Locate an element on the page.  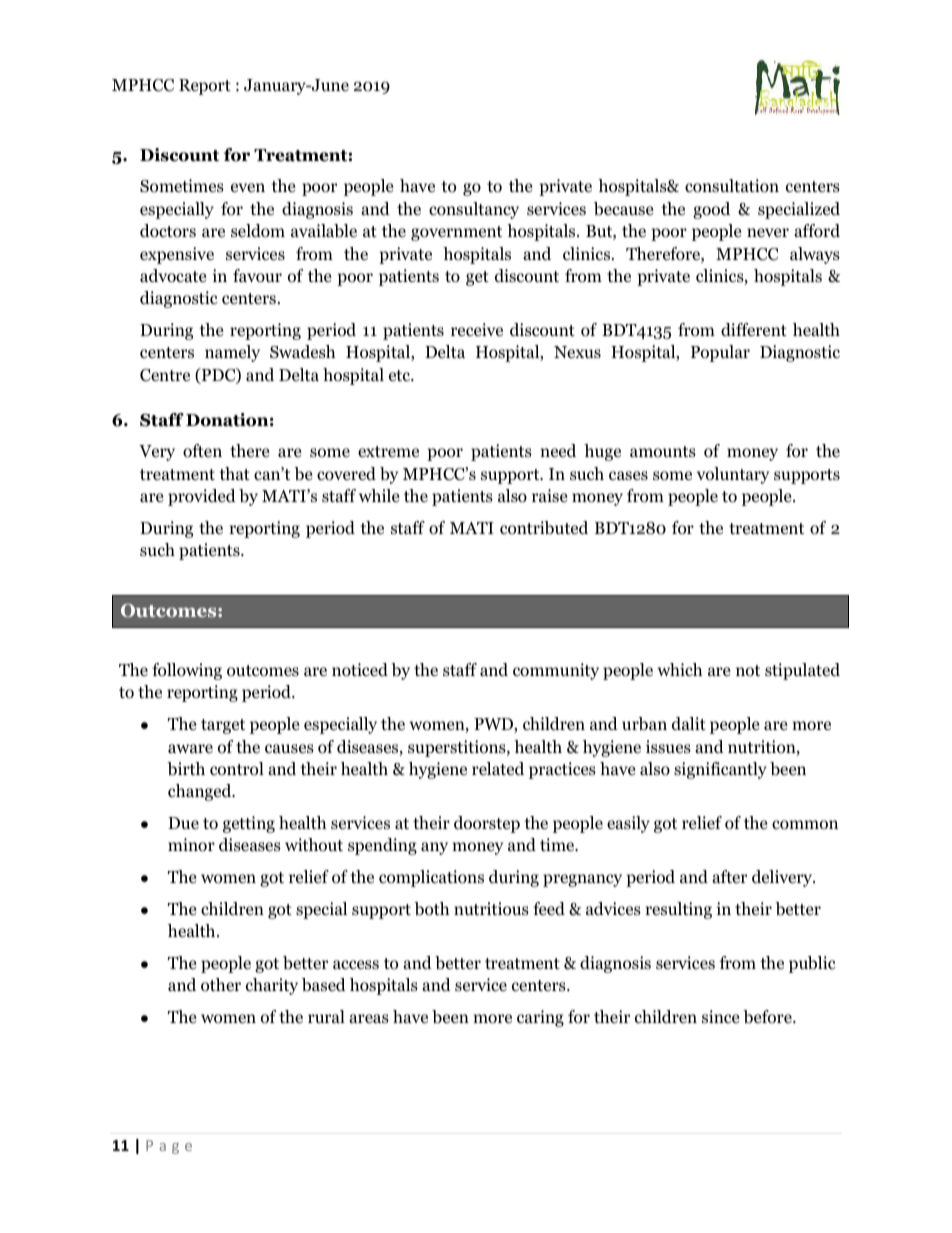
following is located at coordinates (187, 671).
